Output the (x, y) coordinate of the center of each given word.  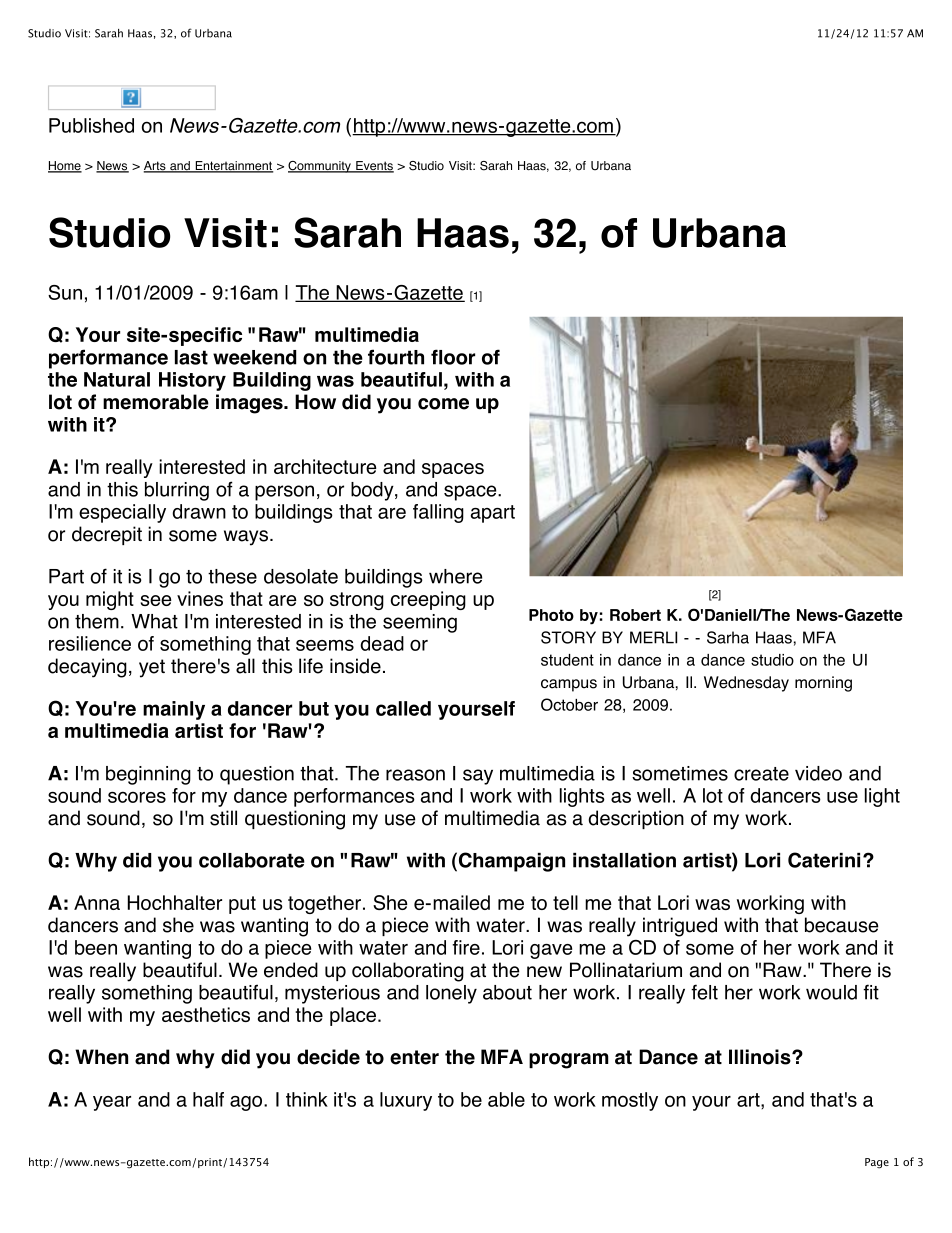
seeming (420, 623)
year (112, 1103)
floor (453, 357)
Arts (156, 167)
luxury (406, 1101)
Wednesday (746, 684)
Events (374, 167)
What (154, 621)
